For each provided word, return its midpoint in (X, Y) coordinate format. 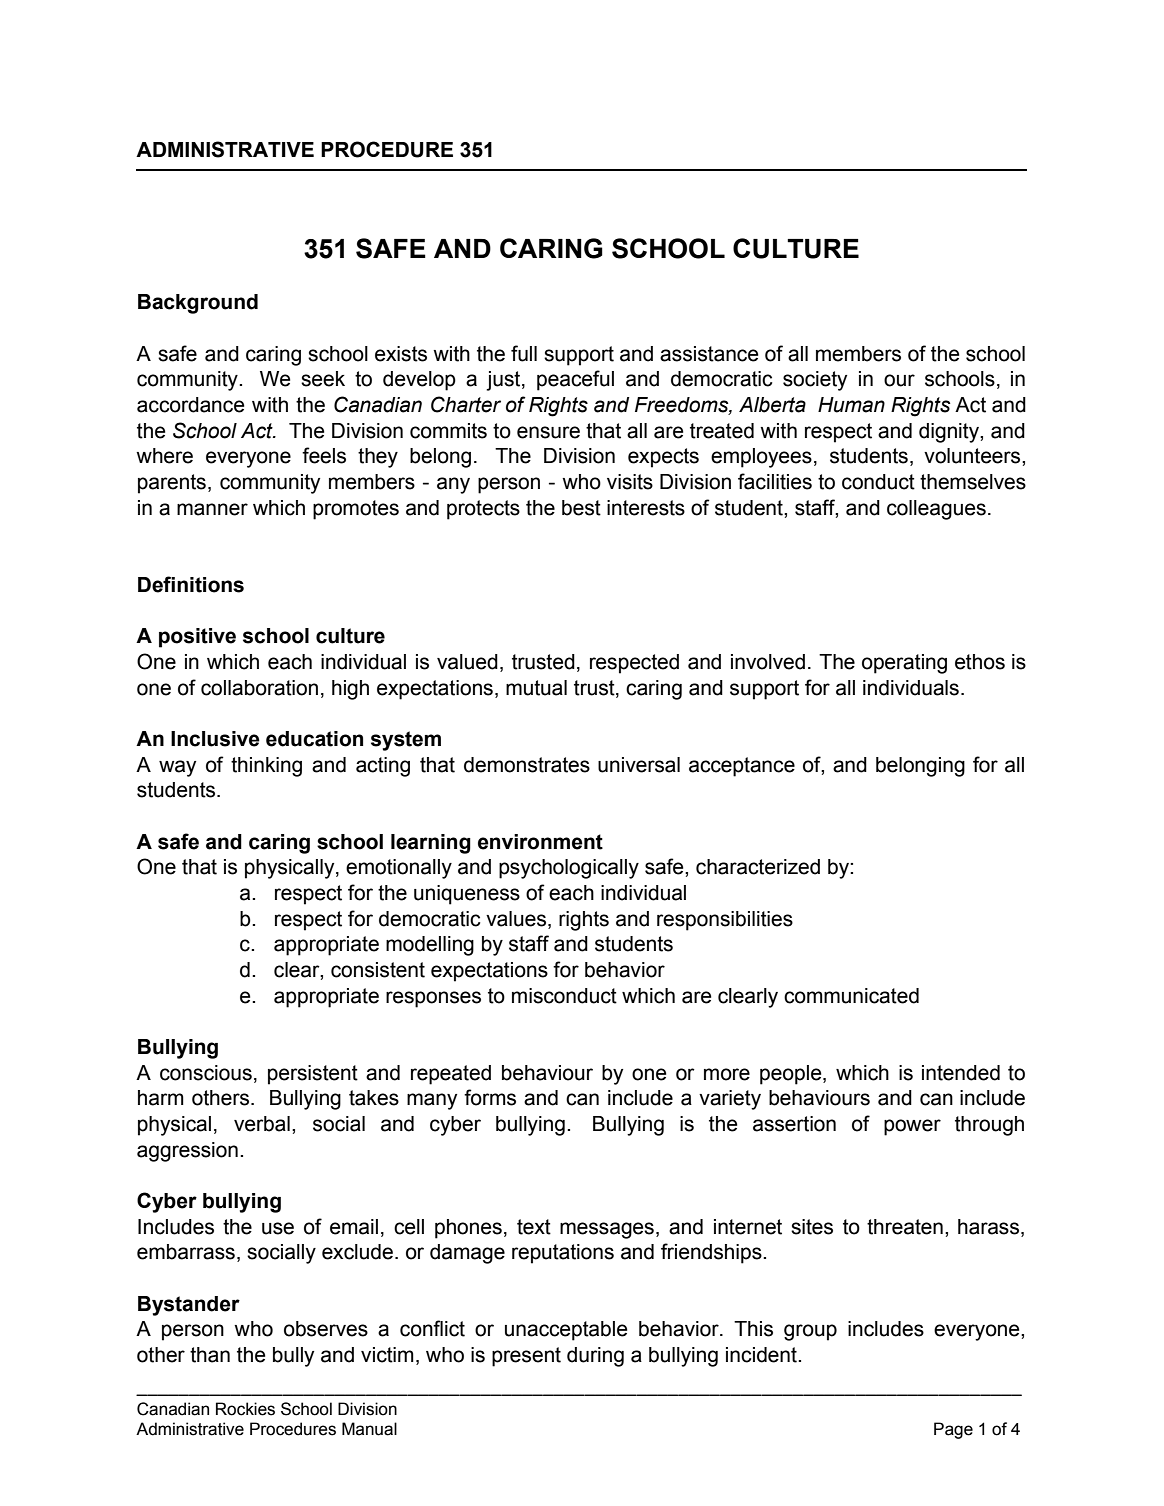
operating (904, 664)
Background (198, 304)
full (524, 353)
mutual (536, 688)
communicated (851, 996)
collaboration (259, 688)
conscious (206, 1073)
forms (490, 1097)
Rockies (245, 1409)
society (815, 381)
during (595, 1357)
